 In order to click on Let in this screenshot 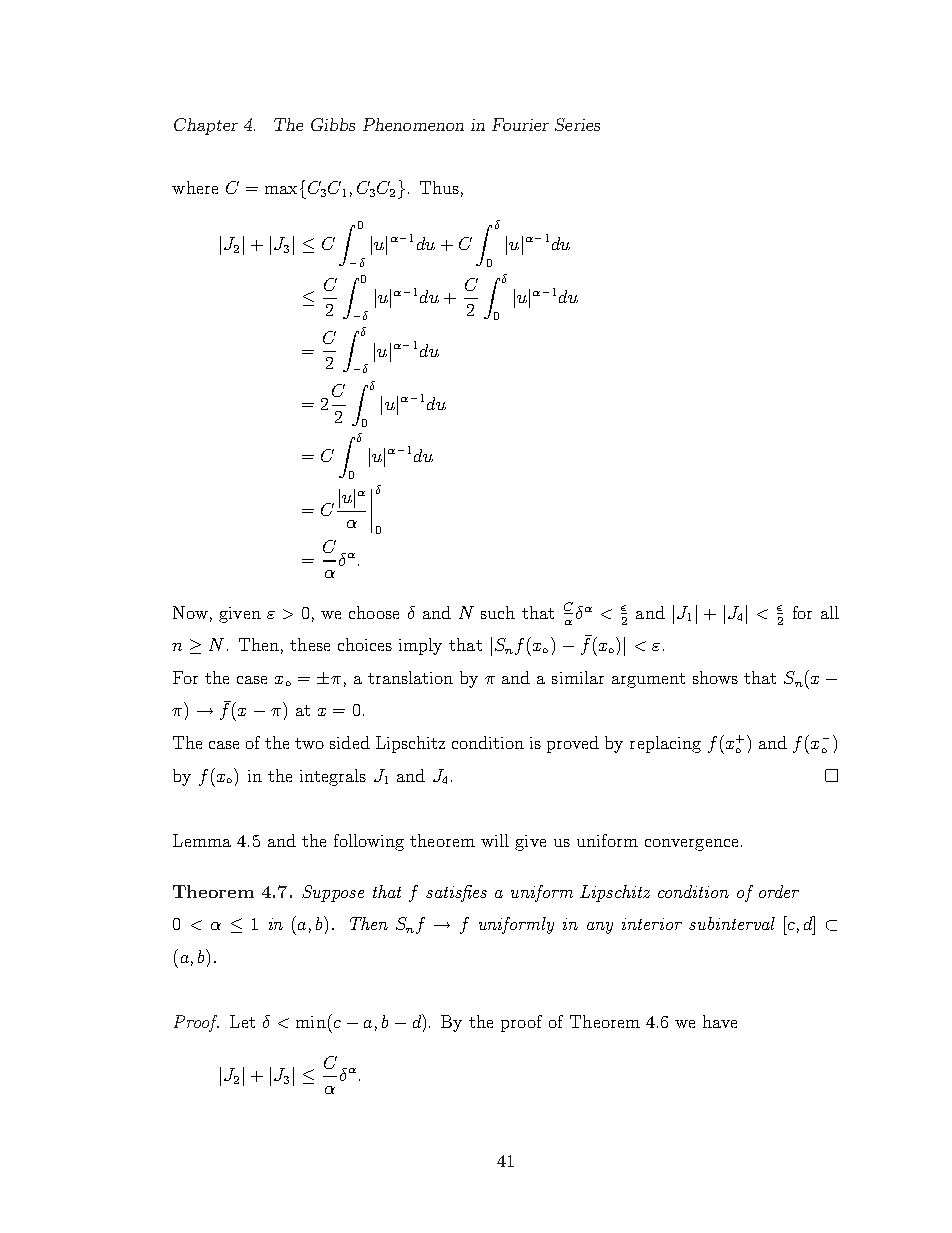, I will do `click(242, 1021)`.
